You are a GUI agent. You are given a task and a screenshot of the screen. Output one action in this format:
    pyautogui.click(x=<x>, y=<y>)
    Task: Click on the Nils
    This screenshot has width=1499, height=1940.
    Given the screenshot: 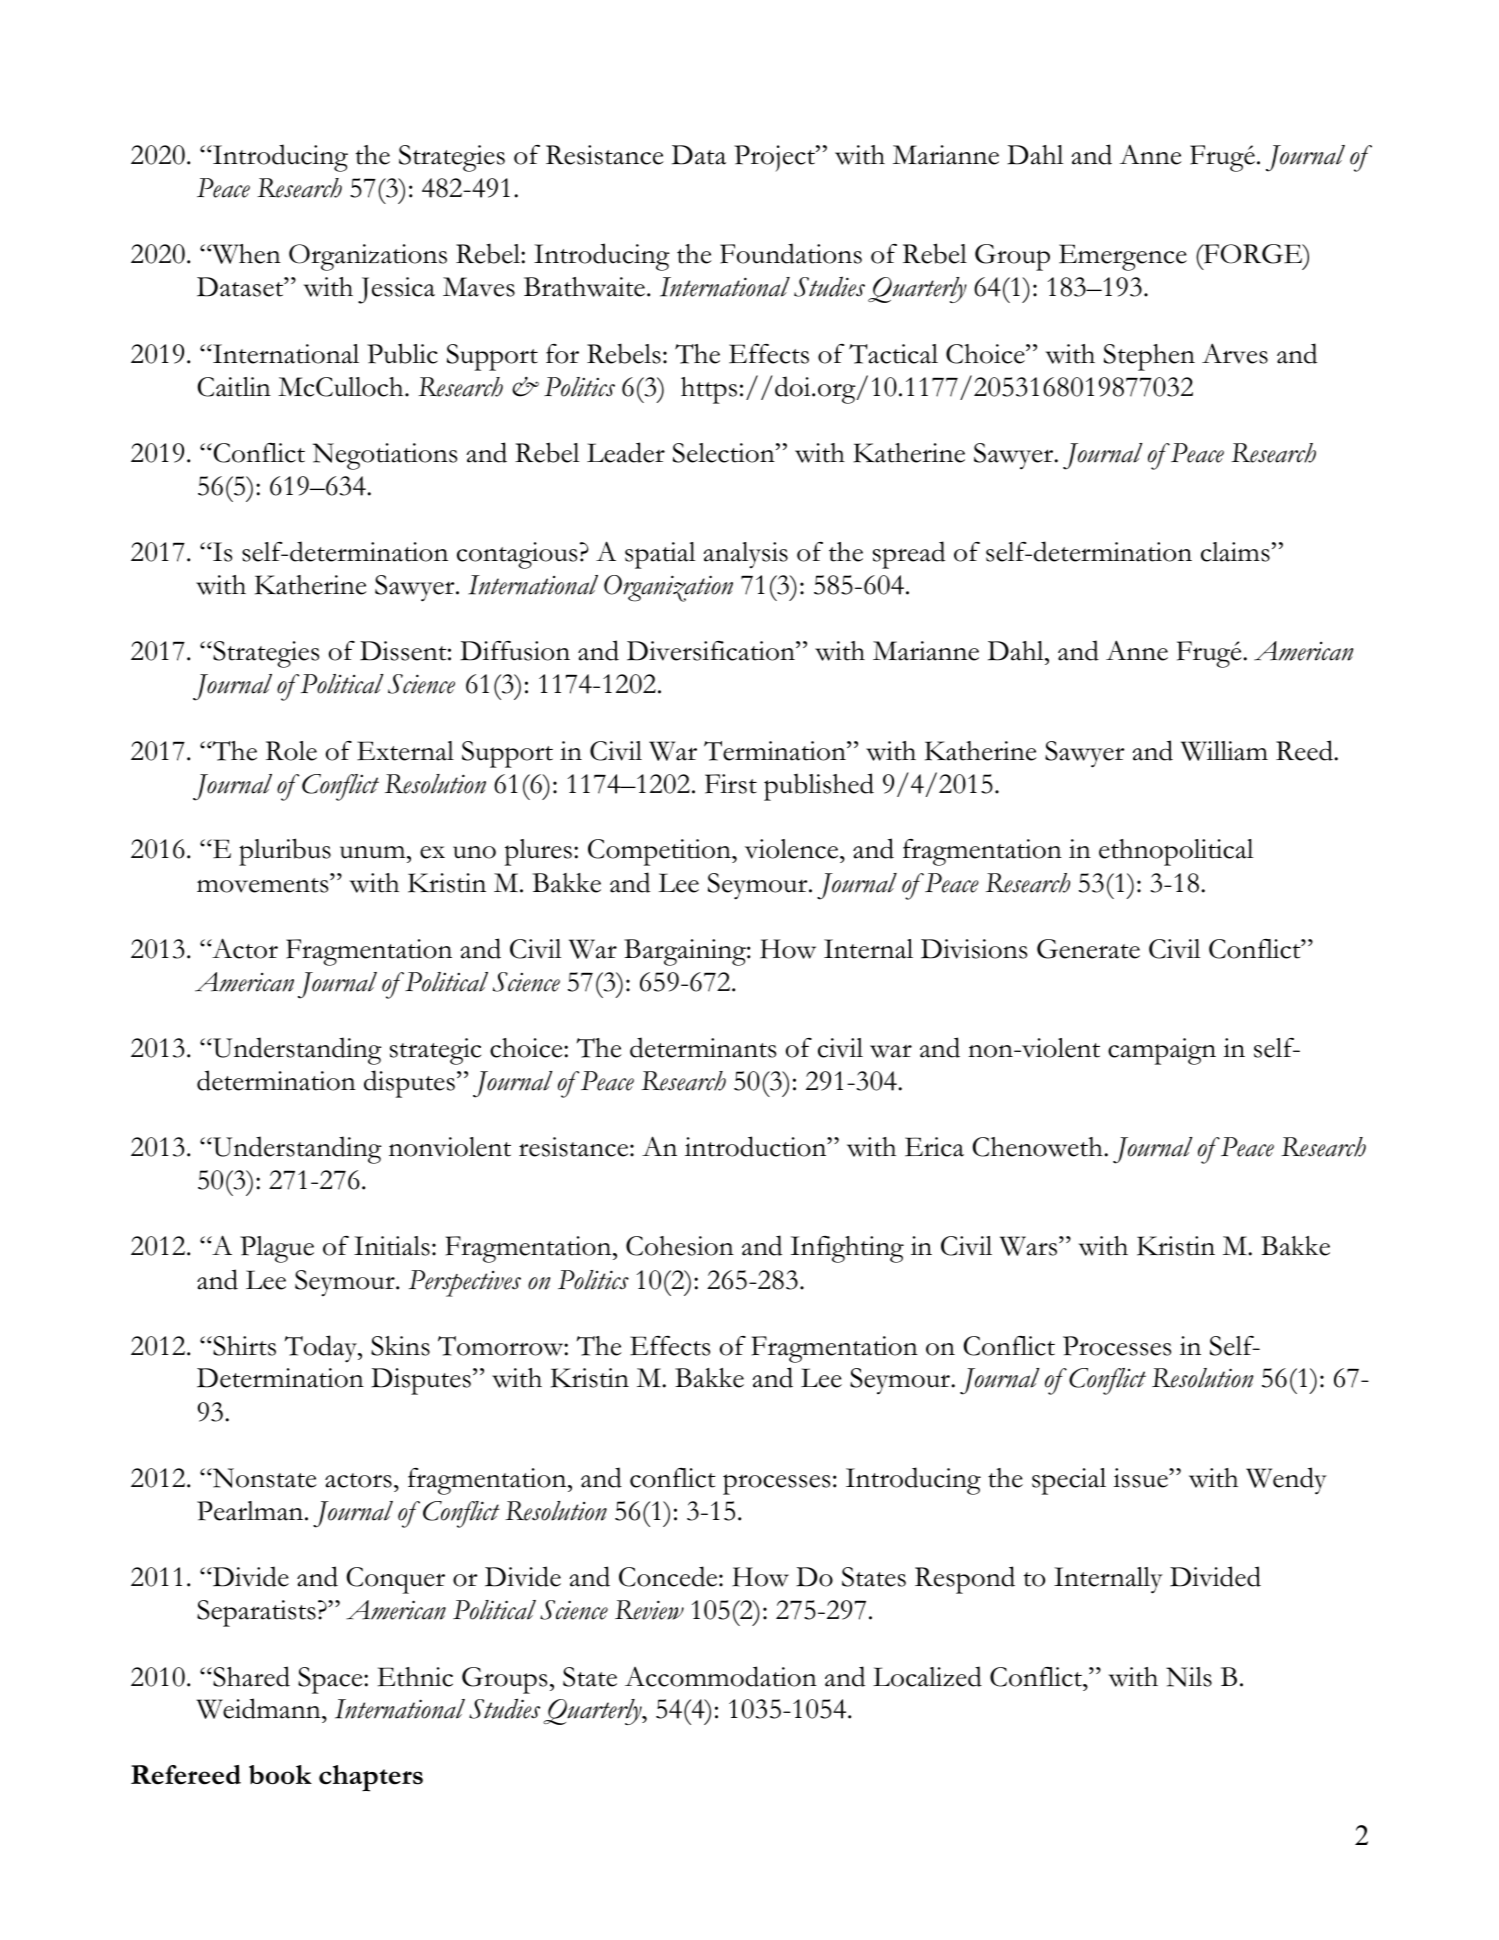 What is the action you would take?
    pyautogui.click(x=1189, y=1677)
